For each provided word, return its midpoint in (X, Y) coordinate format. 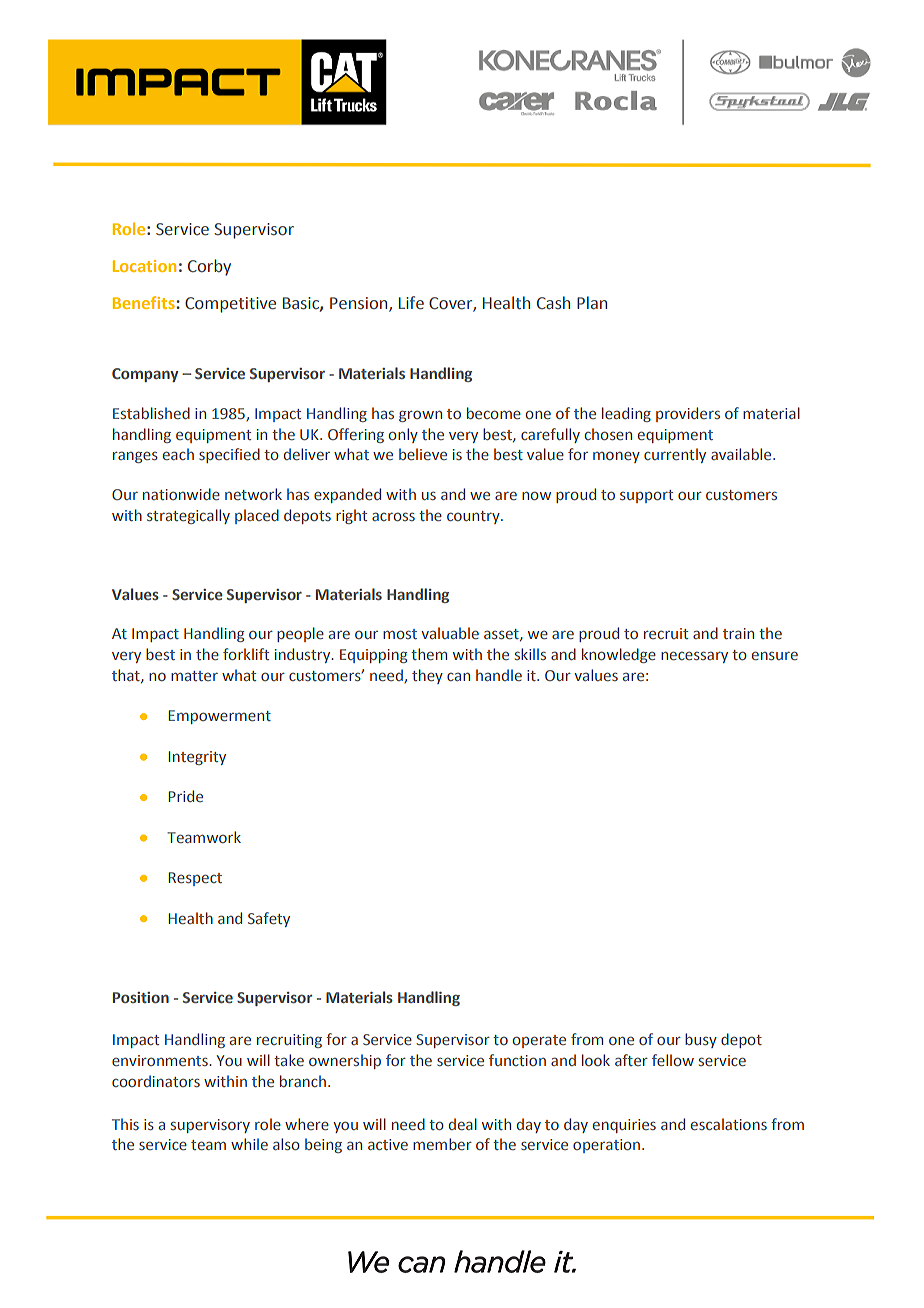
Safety (269, 919)
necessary (694, 657)
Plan (592, 303)
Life (411, 303)
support (646, 496)
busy (701, 1040)
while (249, 1144)
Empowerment (219, 717)
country (474, 517)
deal (463, 1124)
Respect (195, 879)
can (458, 676)
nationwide (181, 494)
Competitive (230, 305)
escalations (729, 1124)
